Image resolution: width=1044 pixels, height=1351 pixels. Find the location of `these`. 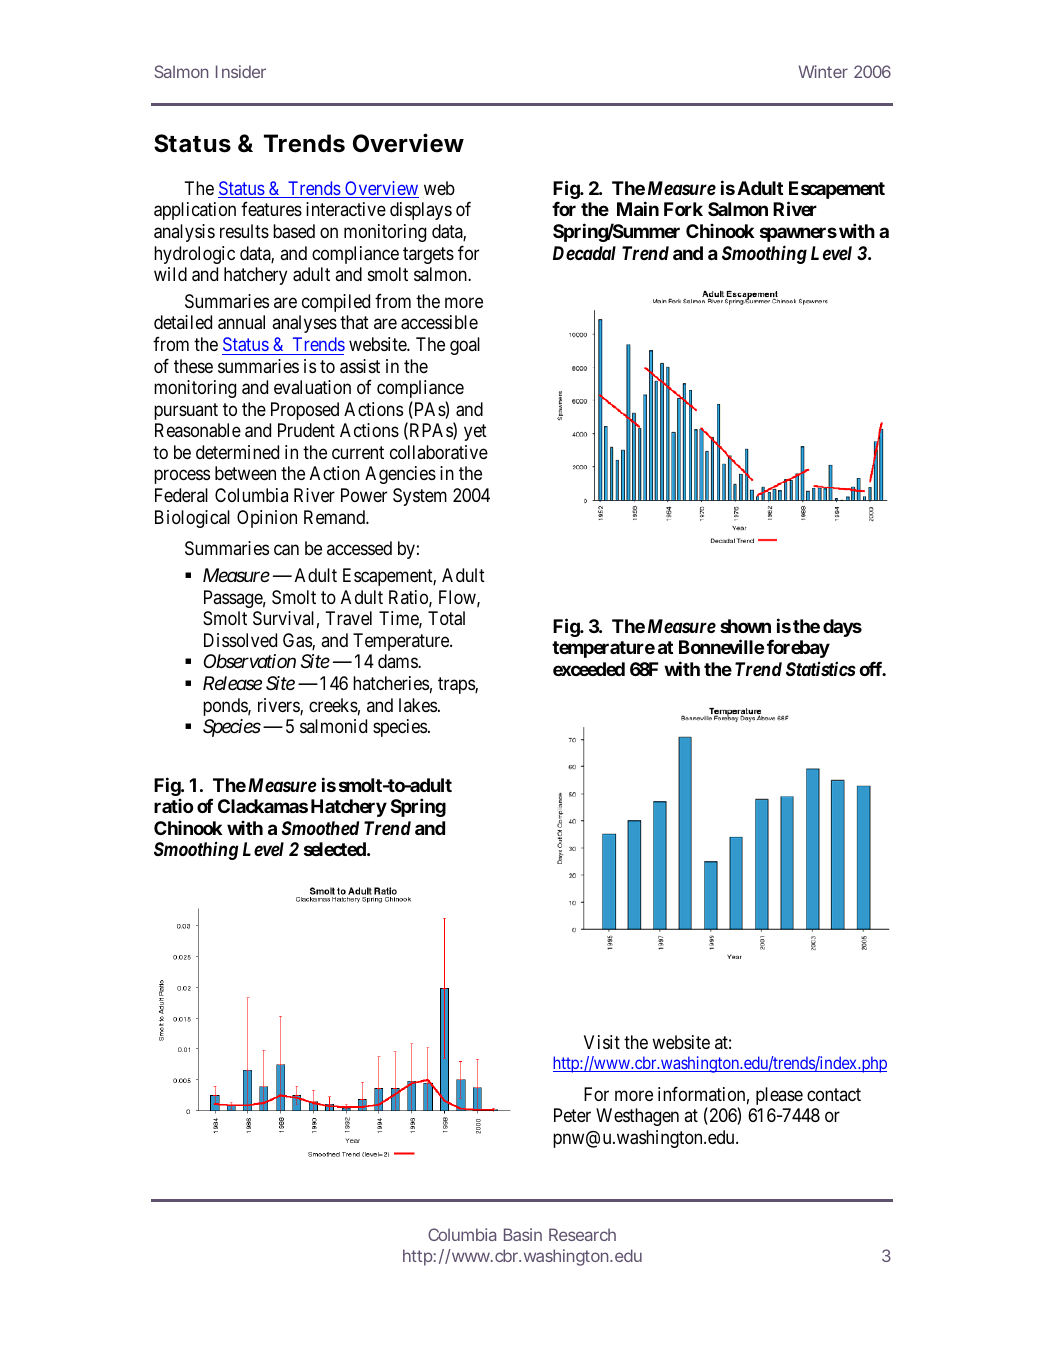

these is located at coordinates (193, 366).
